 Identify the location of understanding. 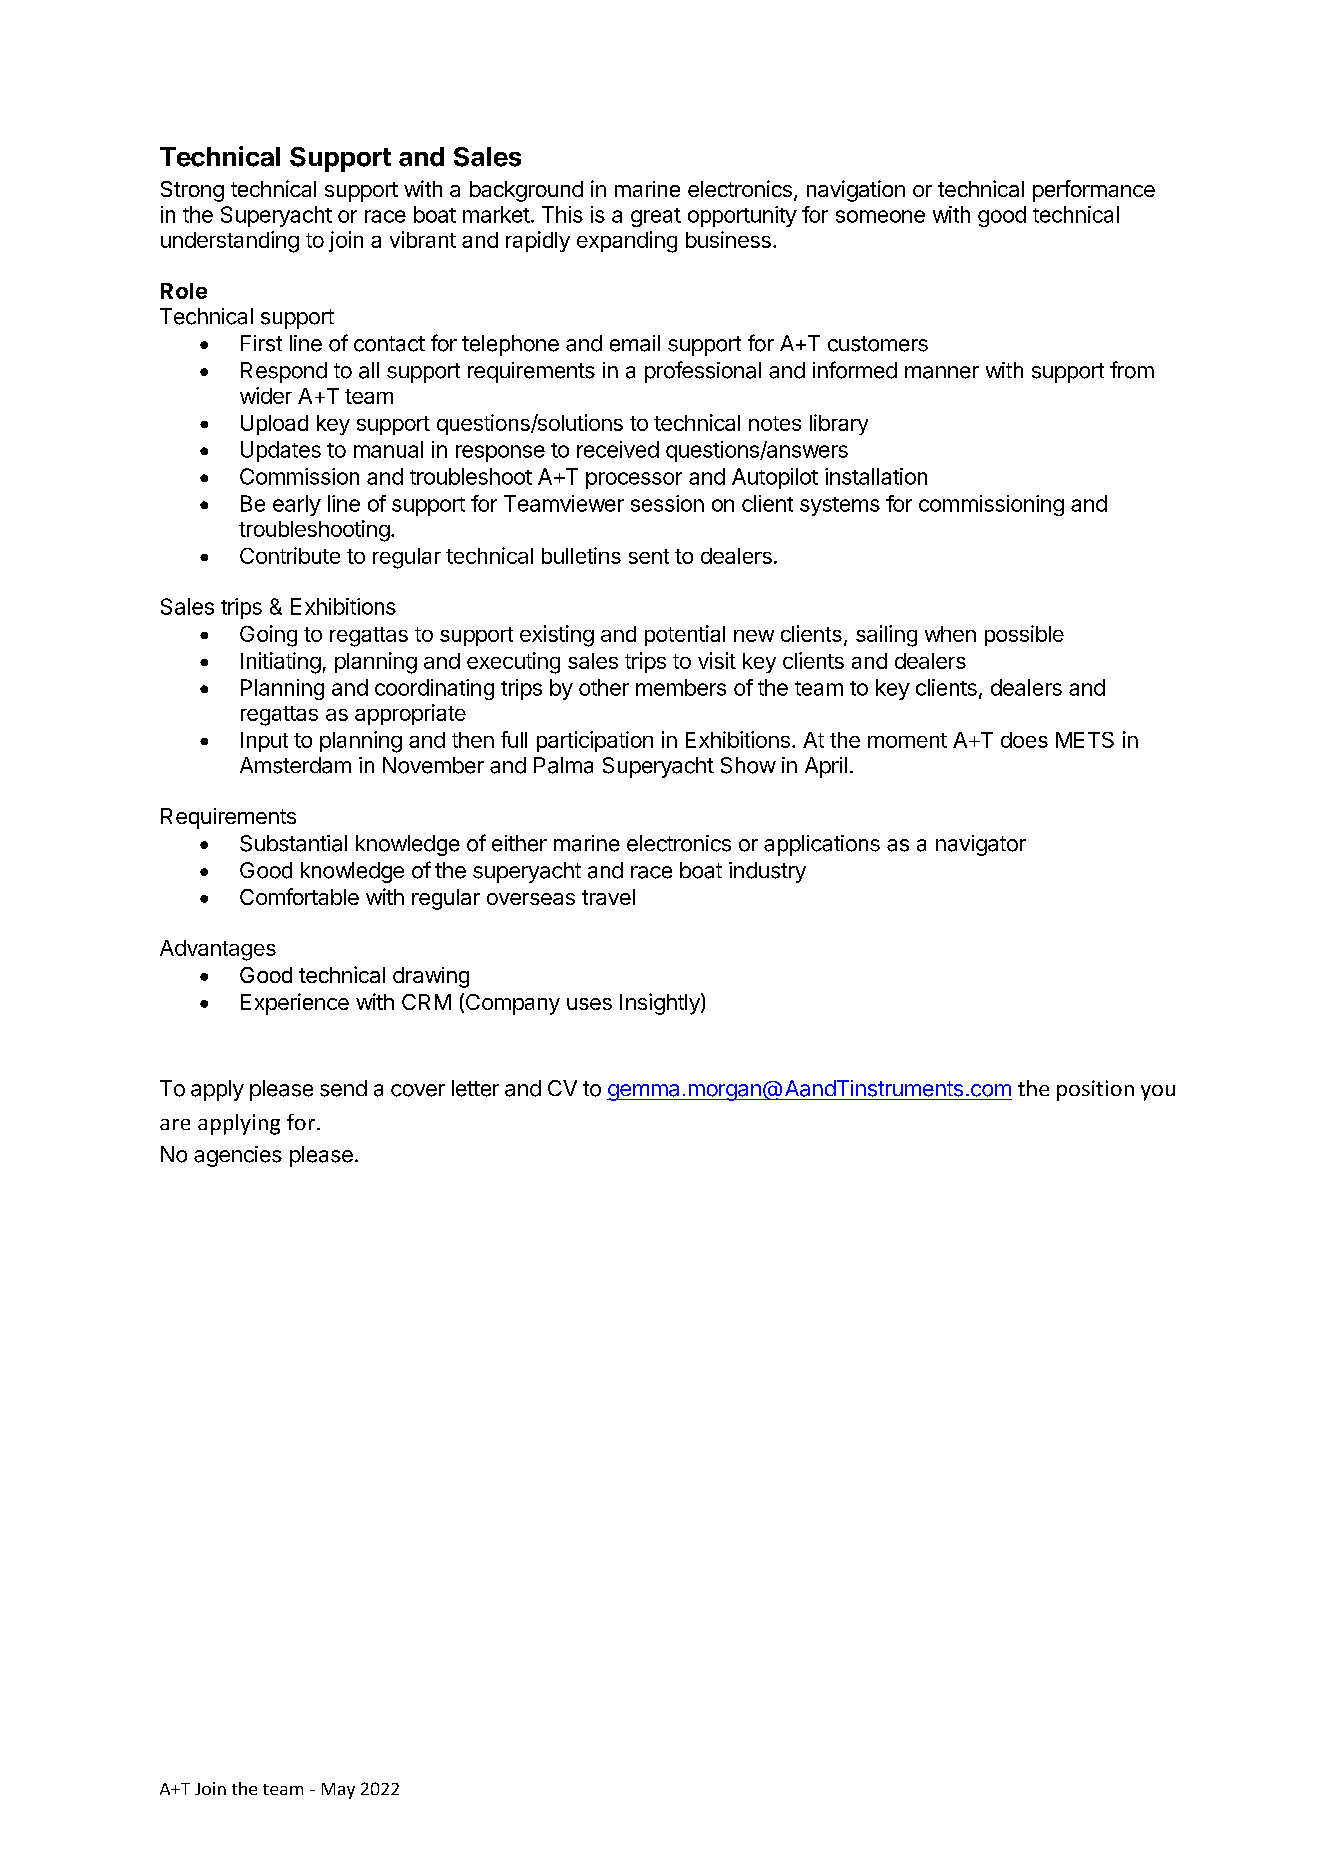
(230, 242).
